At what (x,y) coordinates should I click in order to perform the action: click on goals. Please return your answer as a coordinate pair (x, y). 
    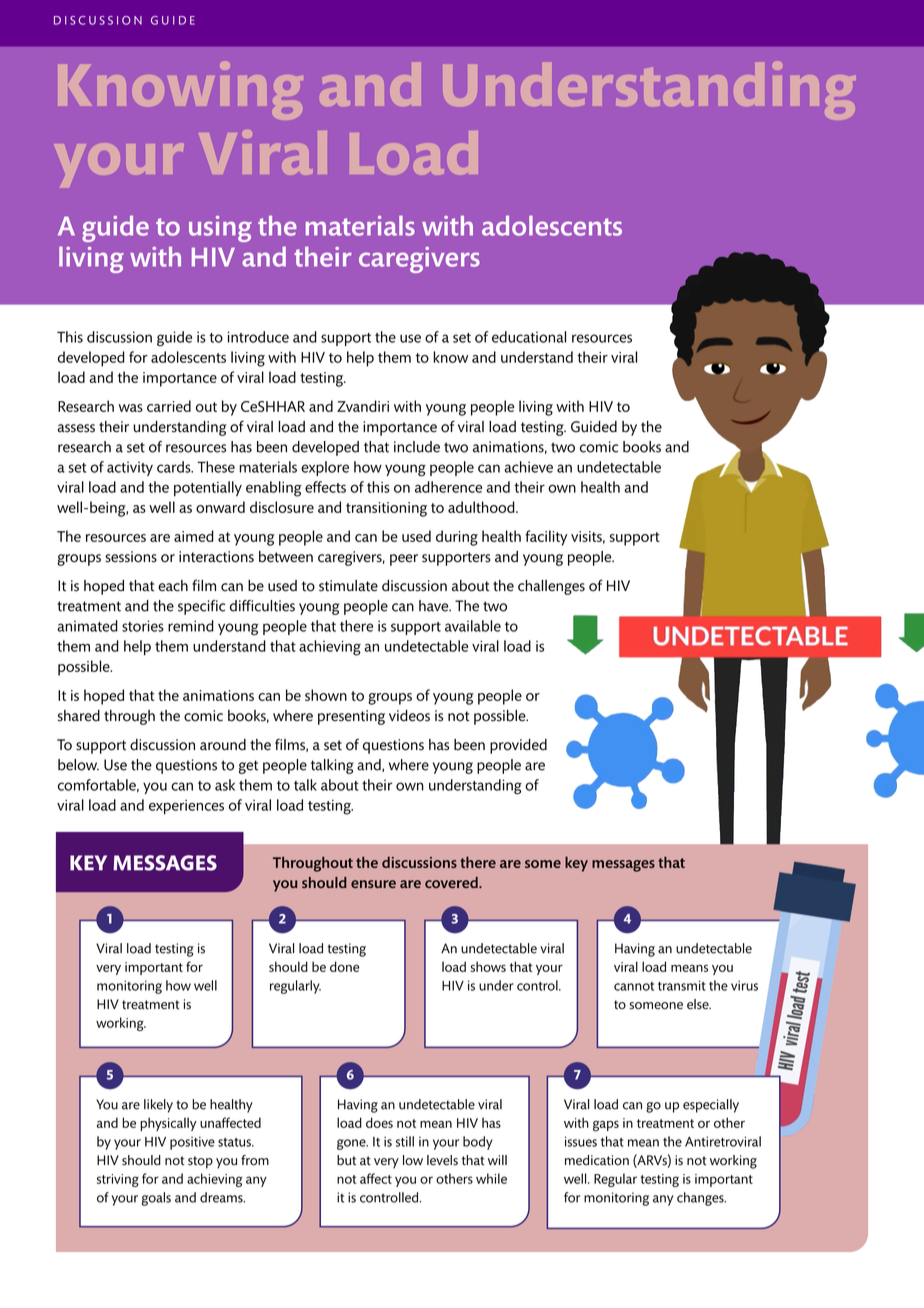
    Looking at the image, I should click on (156, 1199).
